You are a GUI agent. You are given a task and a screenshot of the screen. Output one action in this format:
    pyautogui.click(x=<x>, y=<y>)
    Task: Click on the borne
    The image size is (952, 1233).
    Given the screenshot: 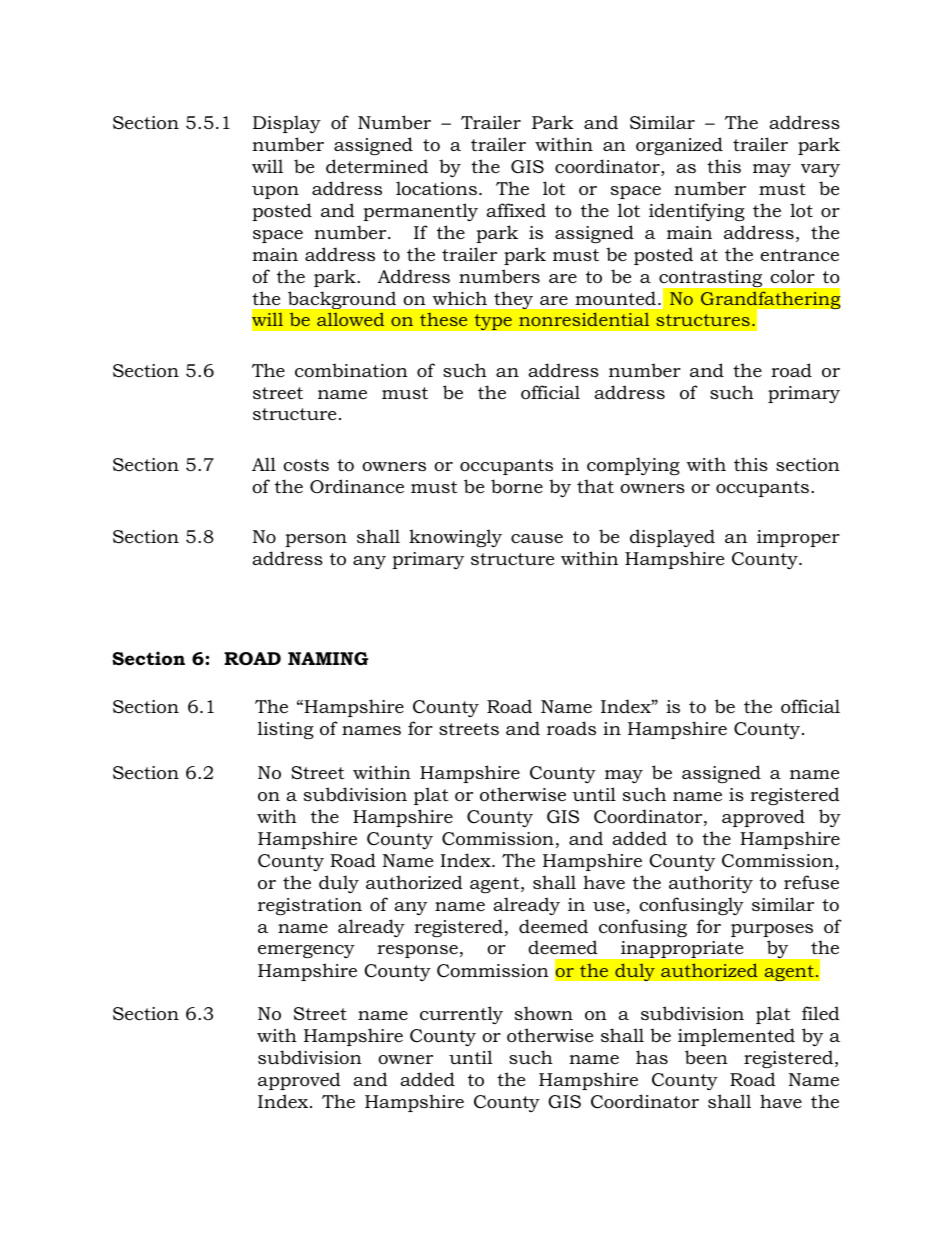 What is the action you would take?
    pyautogui.click(x=517, y=486)
